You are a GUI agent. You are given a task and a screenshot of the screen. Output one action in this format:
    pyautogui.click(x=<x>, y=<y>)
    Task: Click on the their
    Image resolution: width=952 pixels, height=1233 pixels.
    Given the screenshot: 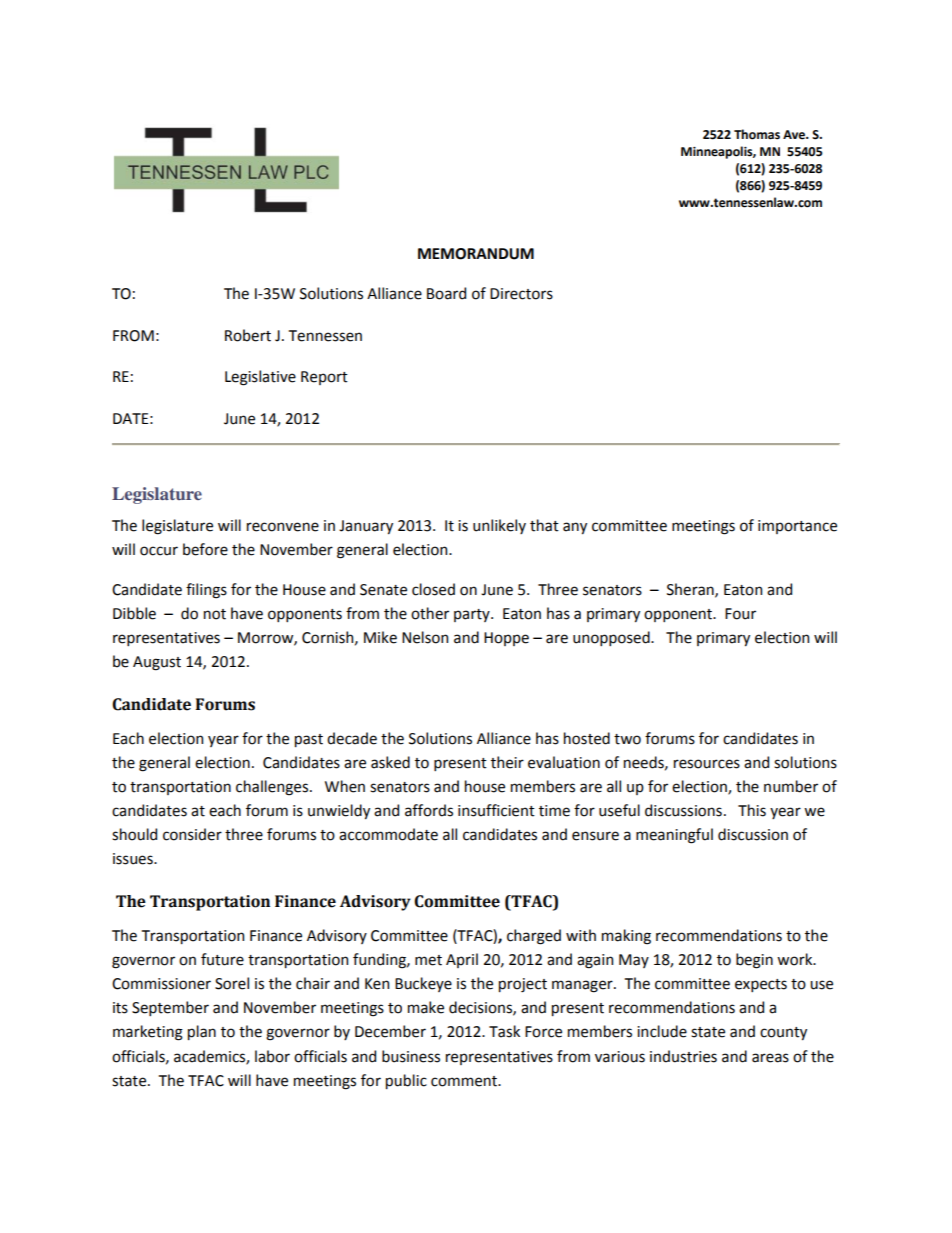 What is the action you would take?
    pyautogui.click(x=507, y=762)
